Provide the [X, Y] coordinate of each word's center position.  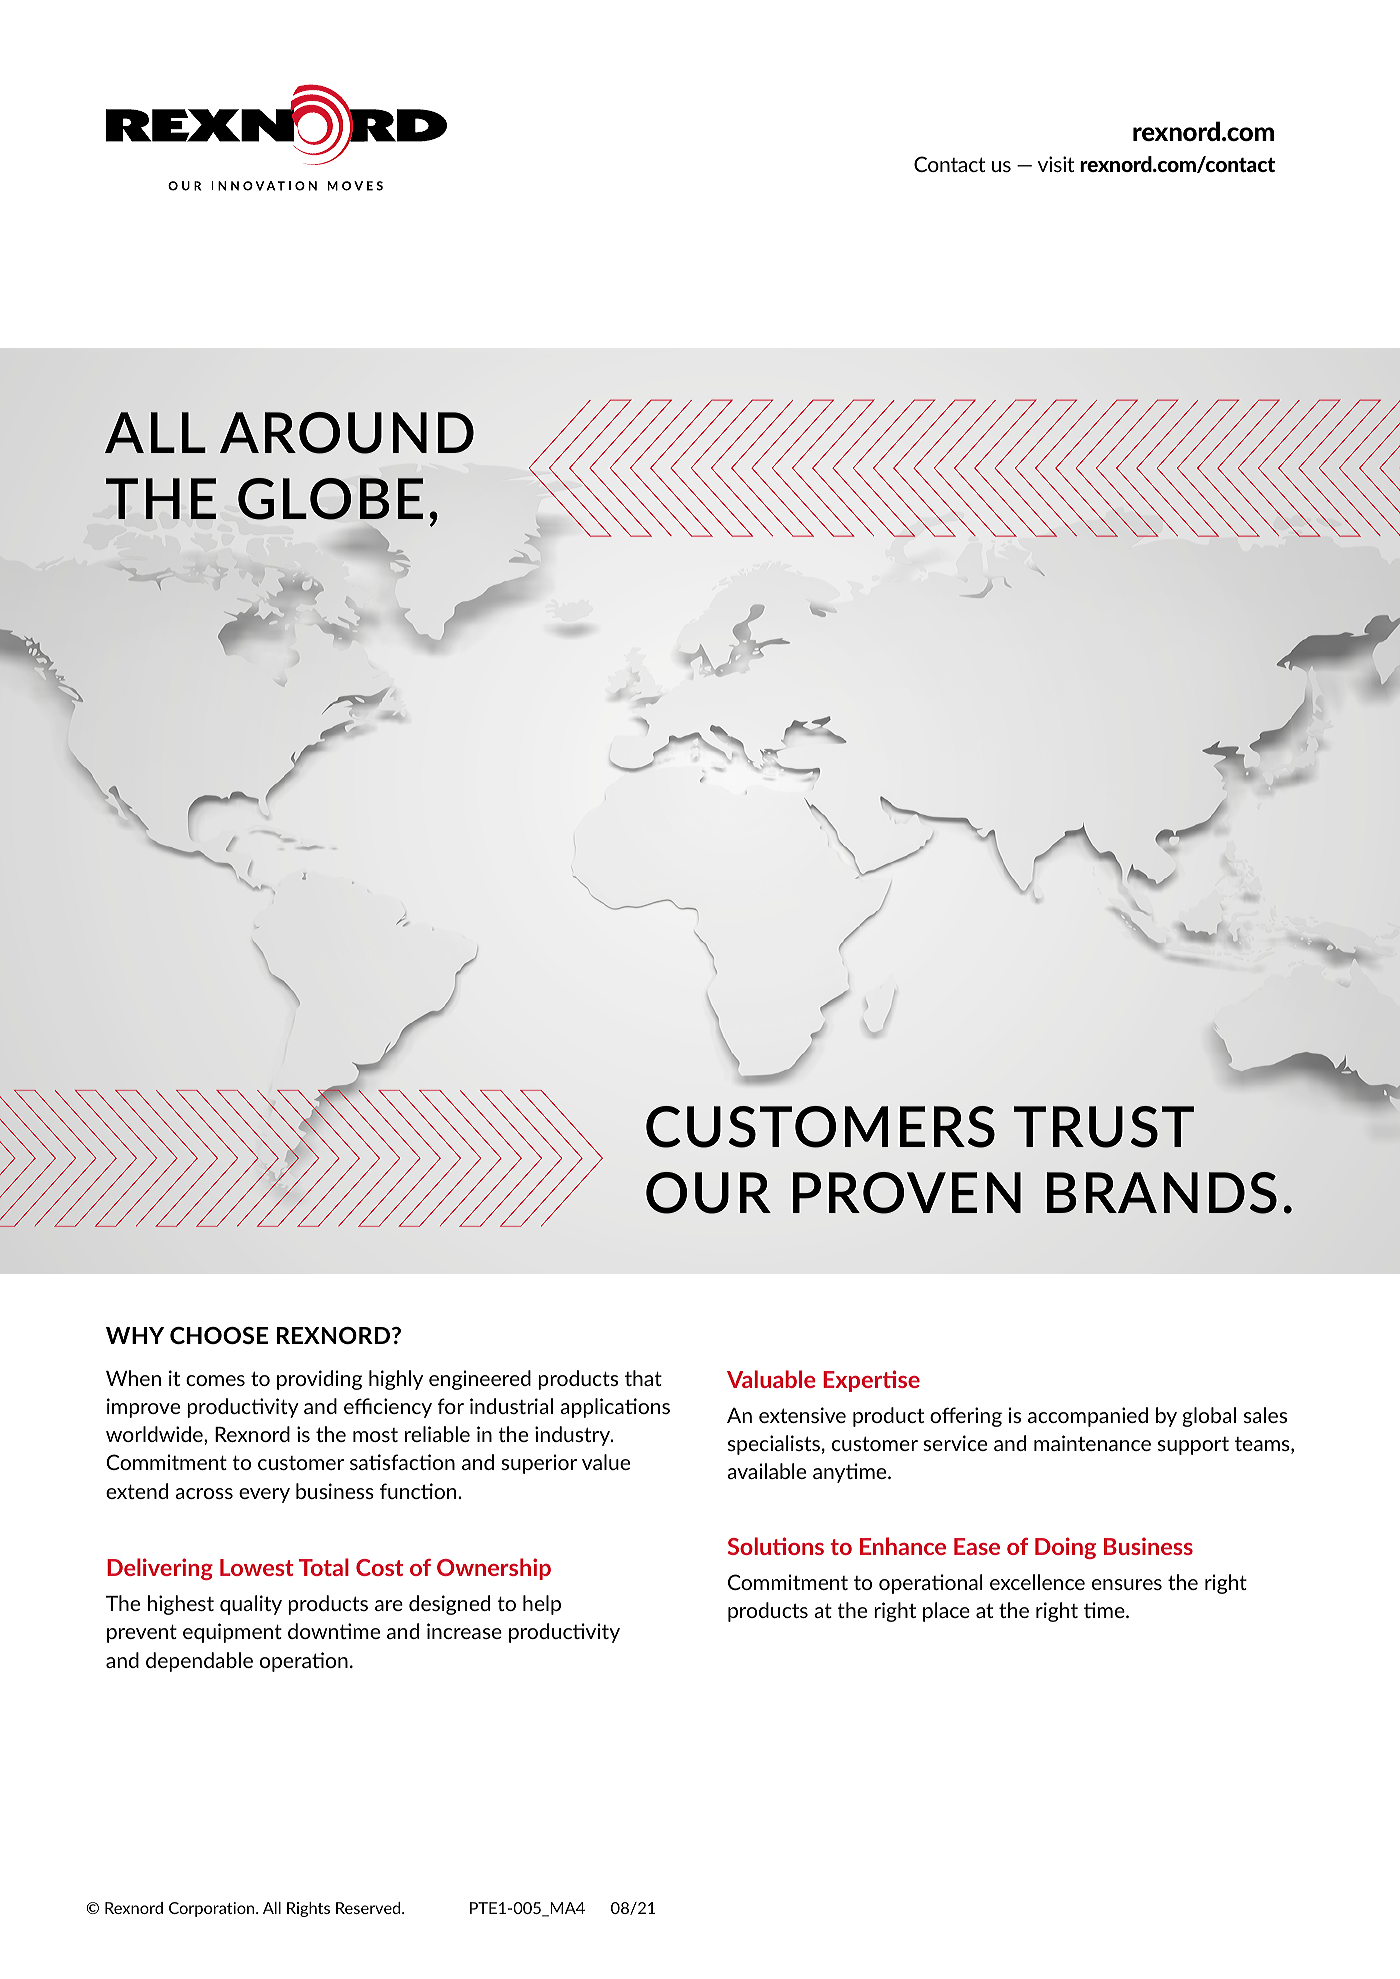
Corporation [213, 1909]
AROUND [347, 433]
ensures [1127, 1584]
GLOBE [330, 499]
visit [1056, 164]
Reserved [369, 1908]
